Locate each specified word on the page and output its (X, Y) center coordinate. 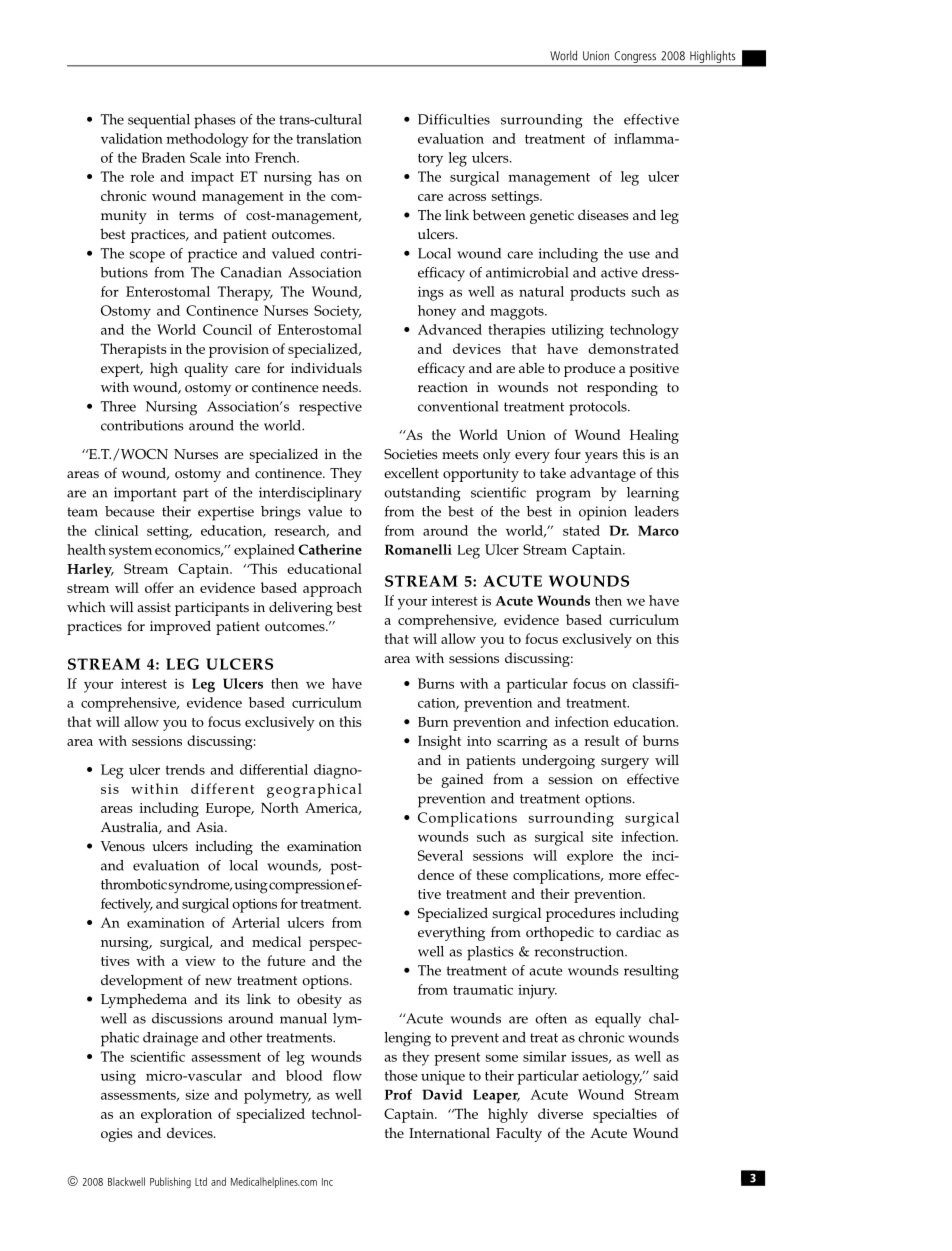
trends (185, 769)
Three (118, 406)
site (602, 836)
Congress (635, 58)
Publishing (170, 1182)
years (601, 457)
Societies (411, 454)
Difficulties (454, 119)
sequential (159, 121)
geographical (314, 790)
